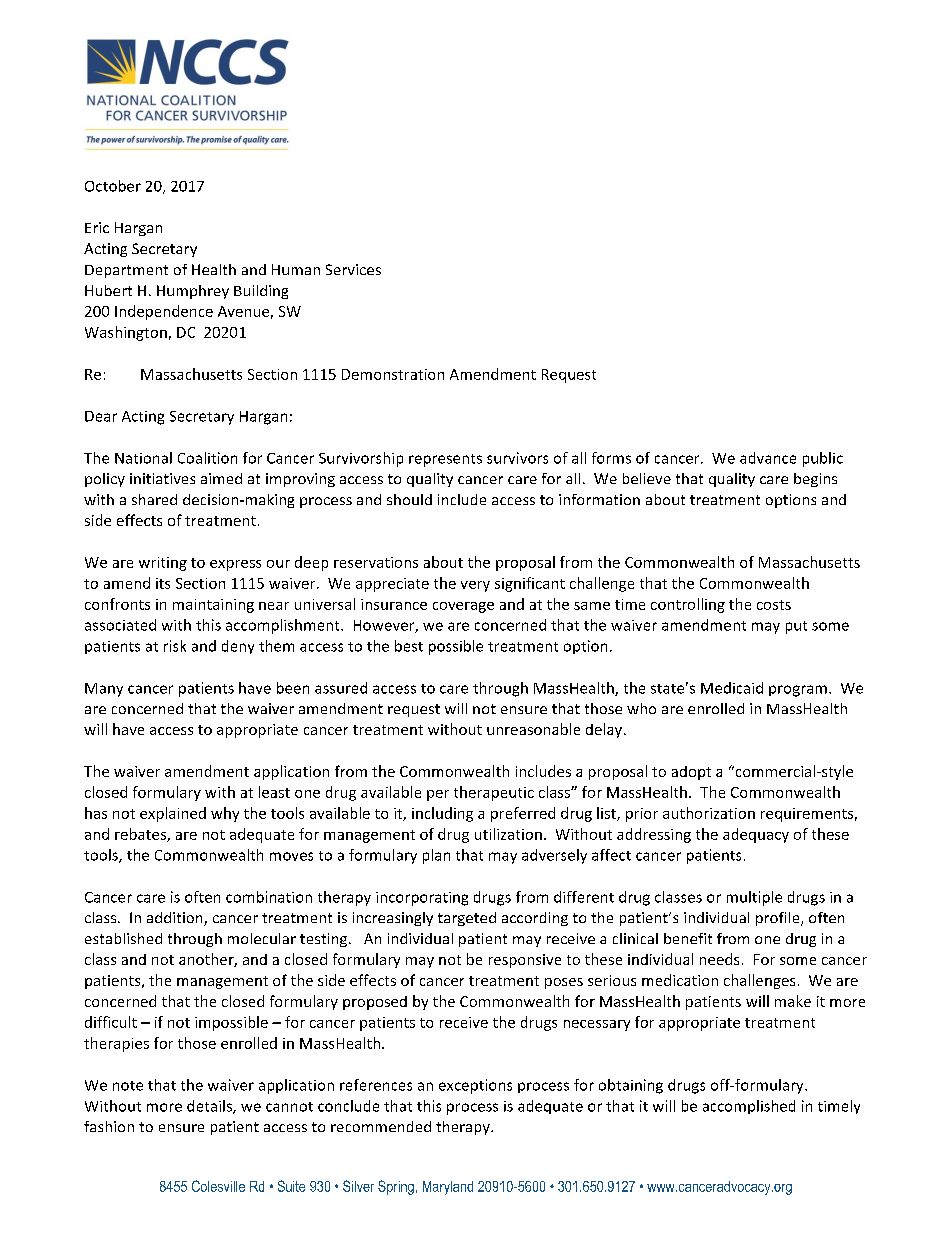  I want to click on best, so click(409, 646).
